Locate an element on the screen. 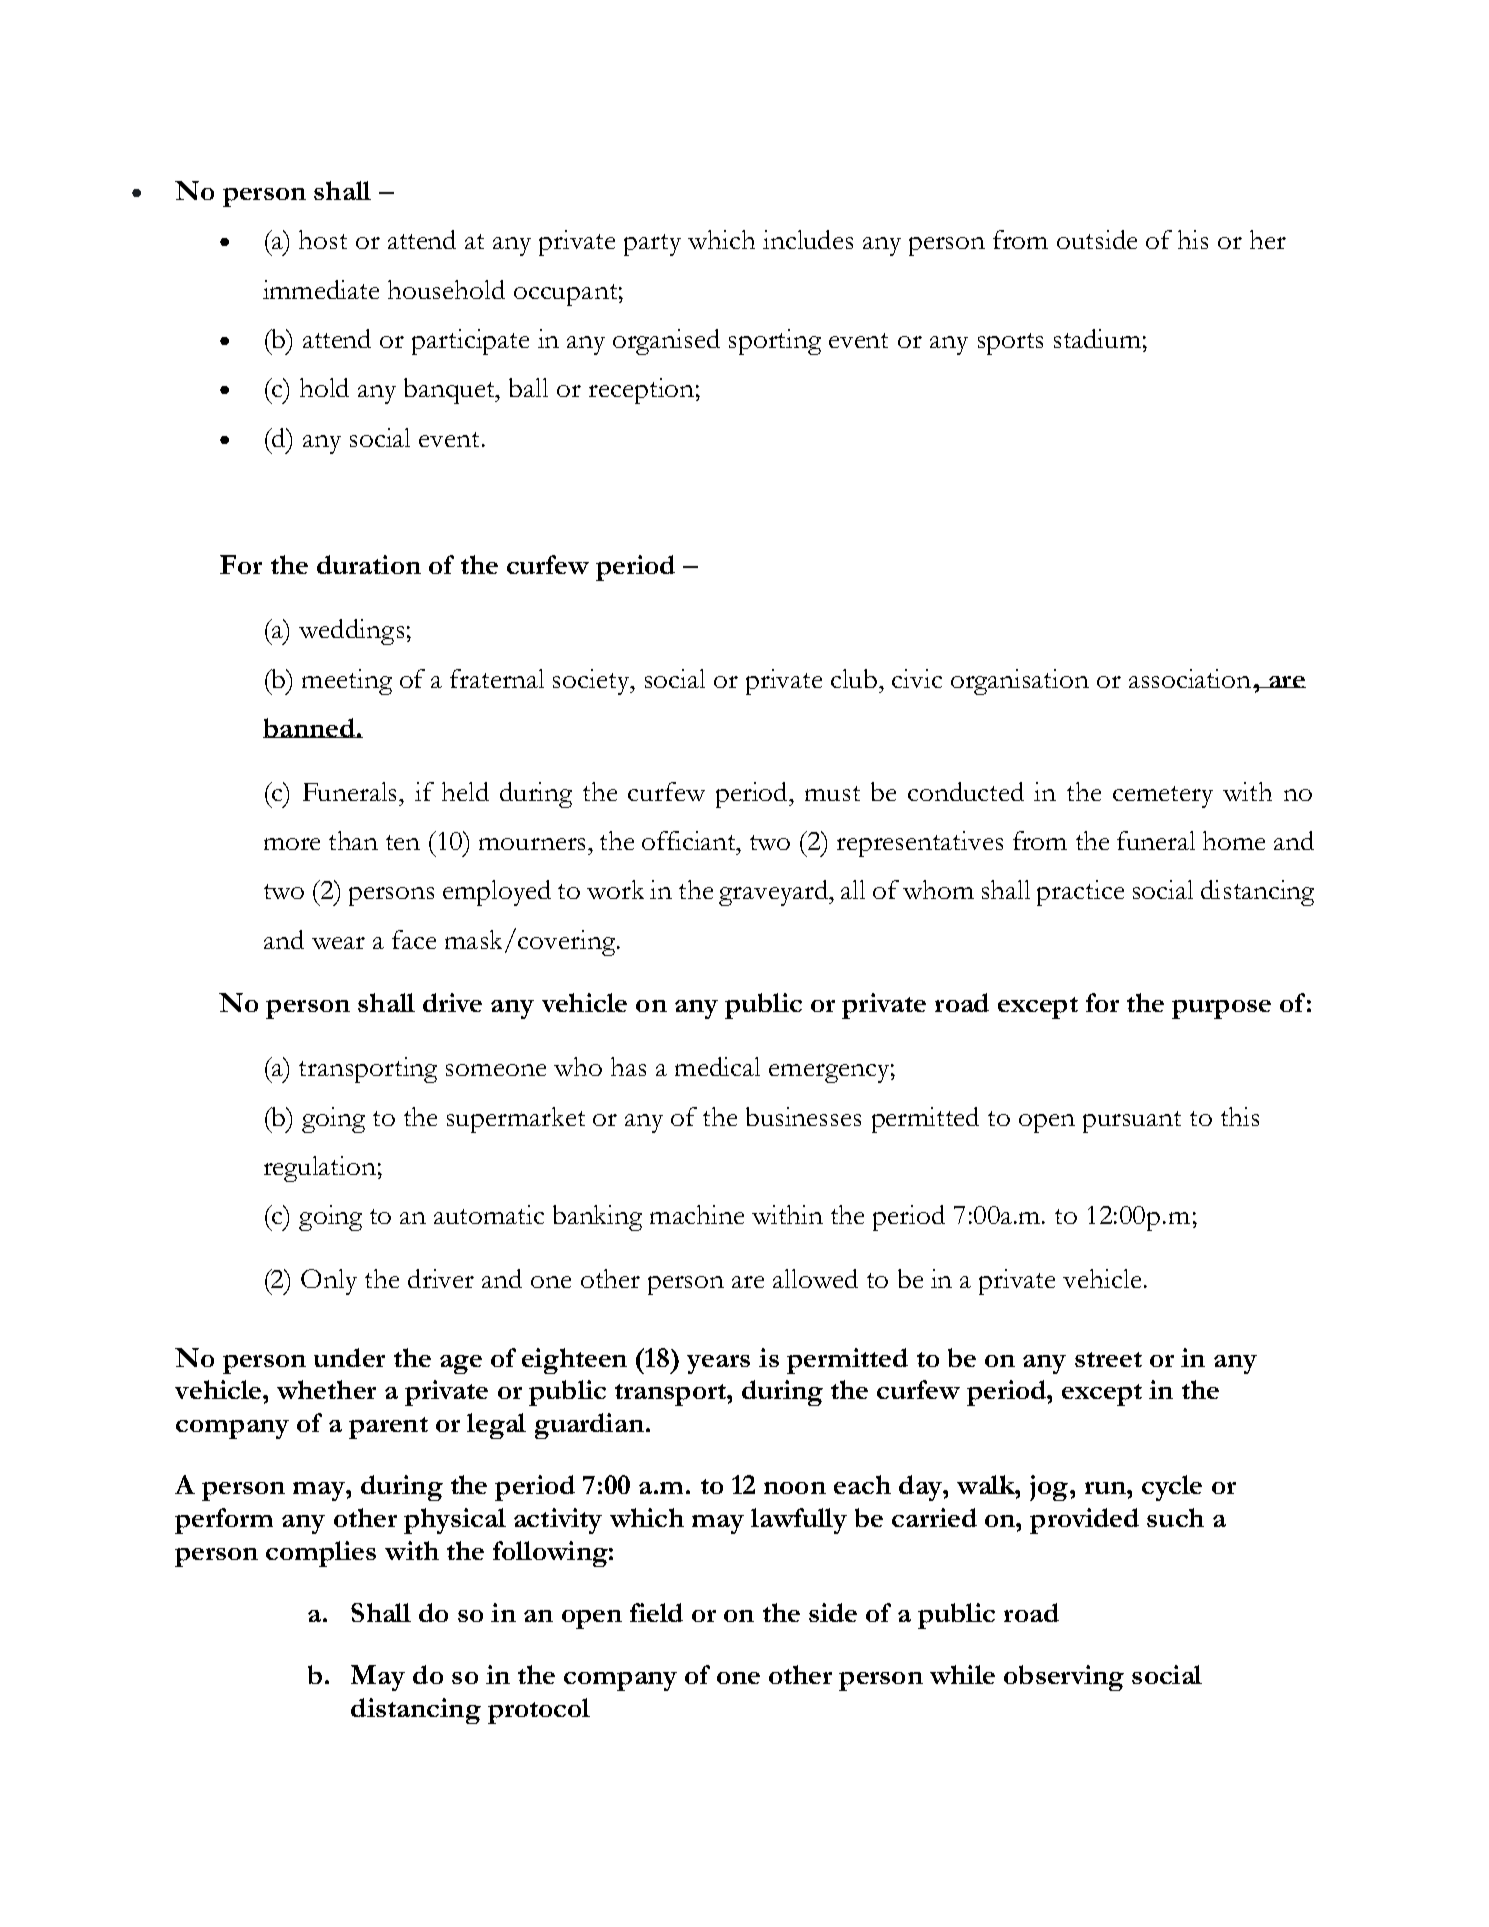 Image resolution: width=1489 pixels, height=1927 pixels. observing is located at coordinates (1064, 1678).
